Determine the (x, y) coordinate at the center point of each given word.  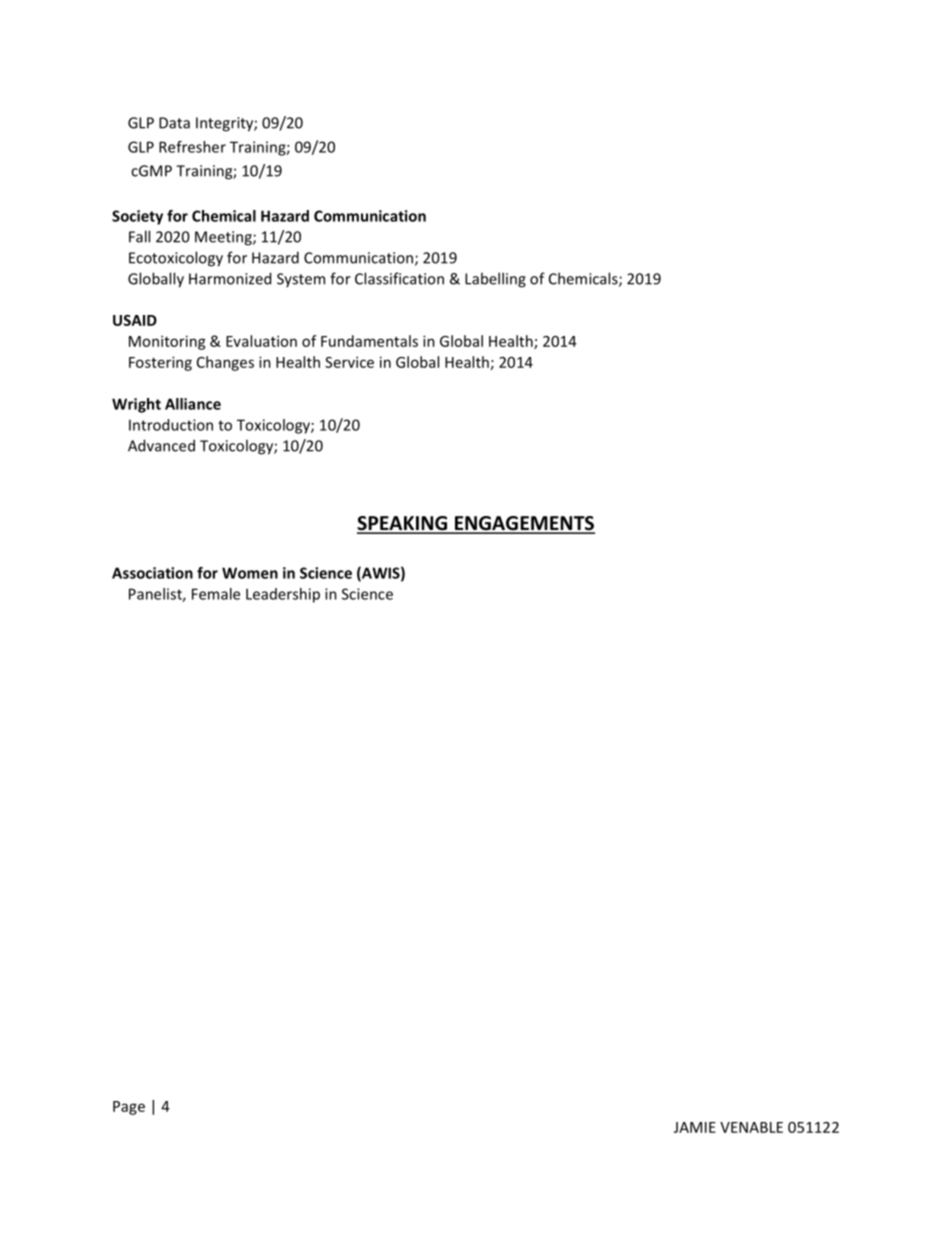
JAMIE (695, 1127)
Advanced (161, 445)
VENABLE (751, 1127)
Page (129, 1108)
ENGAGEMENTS (523, 524)
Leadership (283, 595)
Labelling (495, 280)
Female (216, 594)
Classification (399, 278)
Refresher (192, 147)
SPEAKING (403, 524)
